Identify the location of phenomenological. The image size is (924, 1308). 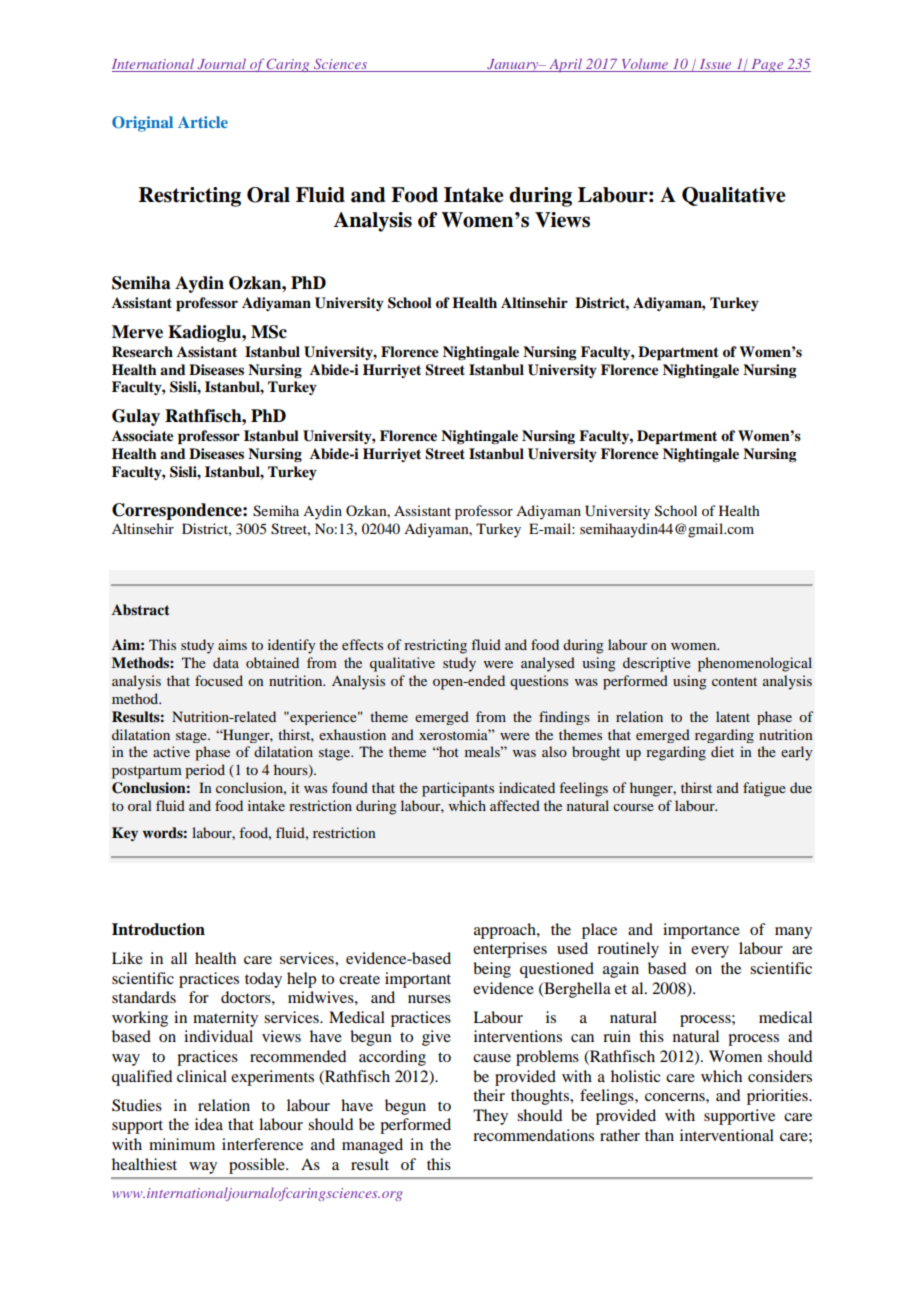
(755, 664).
